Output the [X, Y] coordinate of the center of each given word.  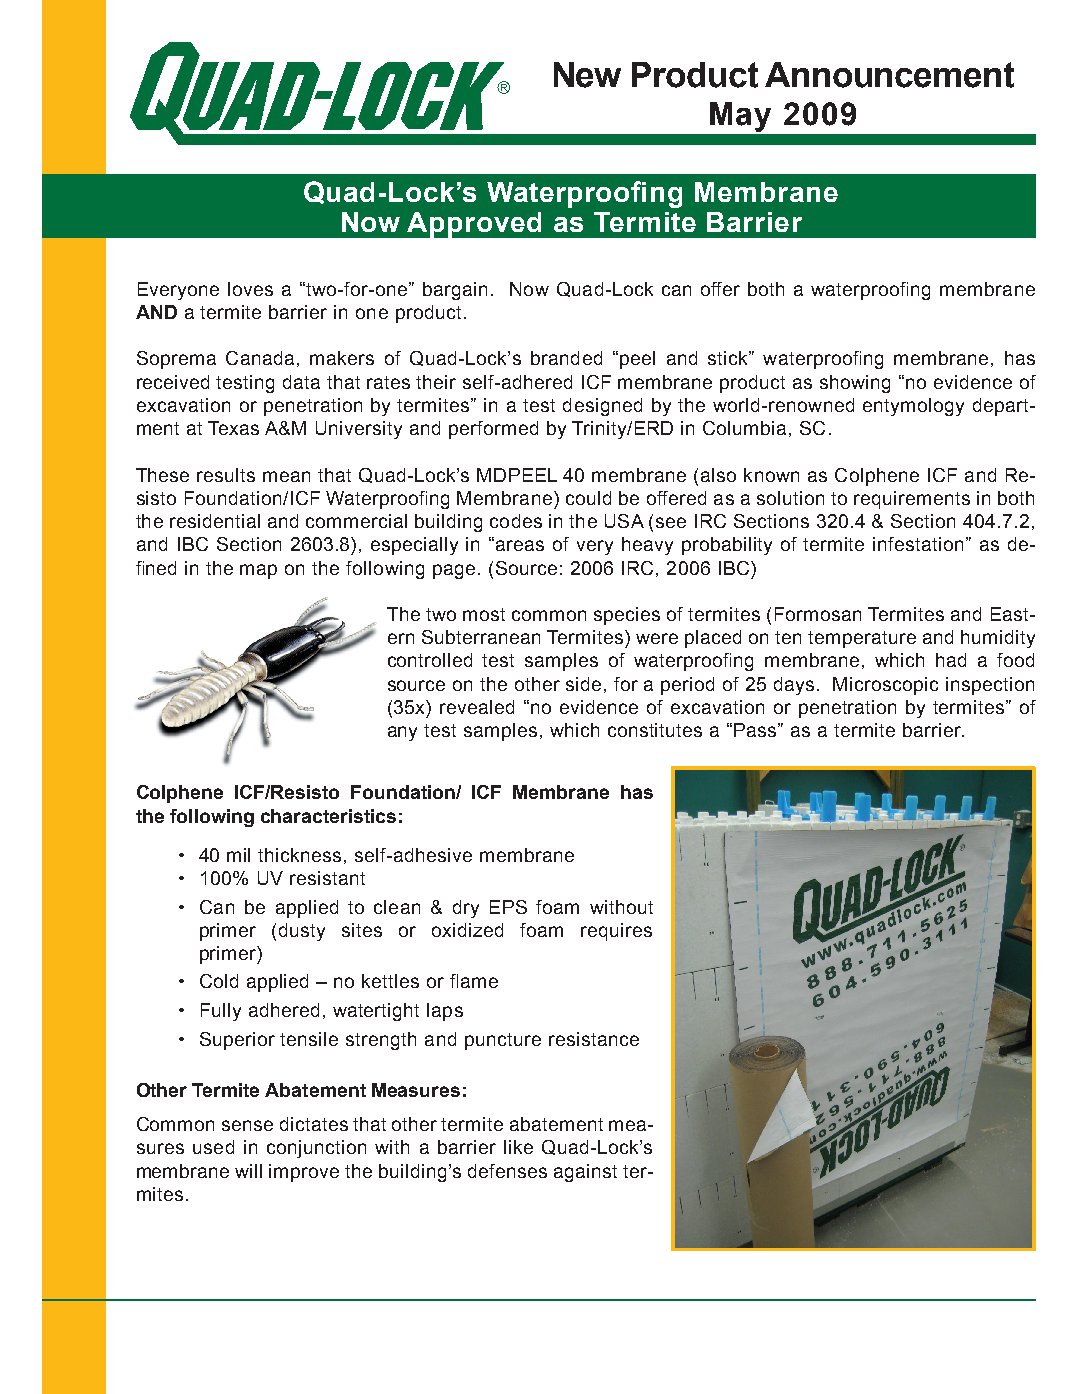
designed [602, 407]
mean [286, 476]
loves [250, 289]
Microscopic [885, 686]
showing [855, 384]
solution [790, 498]
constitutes [655, 730]
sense [247, 1125]
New [587, 75]
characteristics [328, 816]
